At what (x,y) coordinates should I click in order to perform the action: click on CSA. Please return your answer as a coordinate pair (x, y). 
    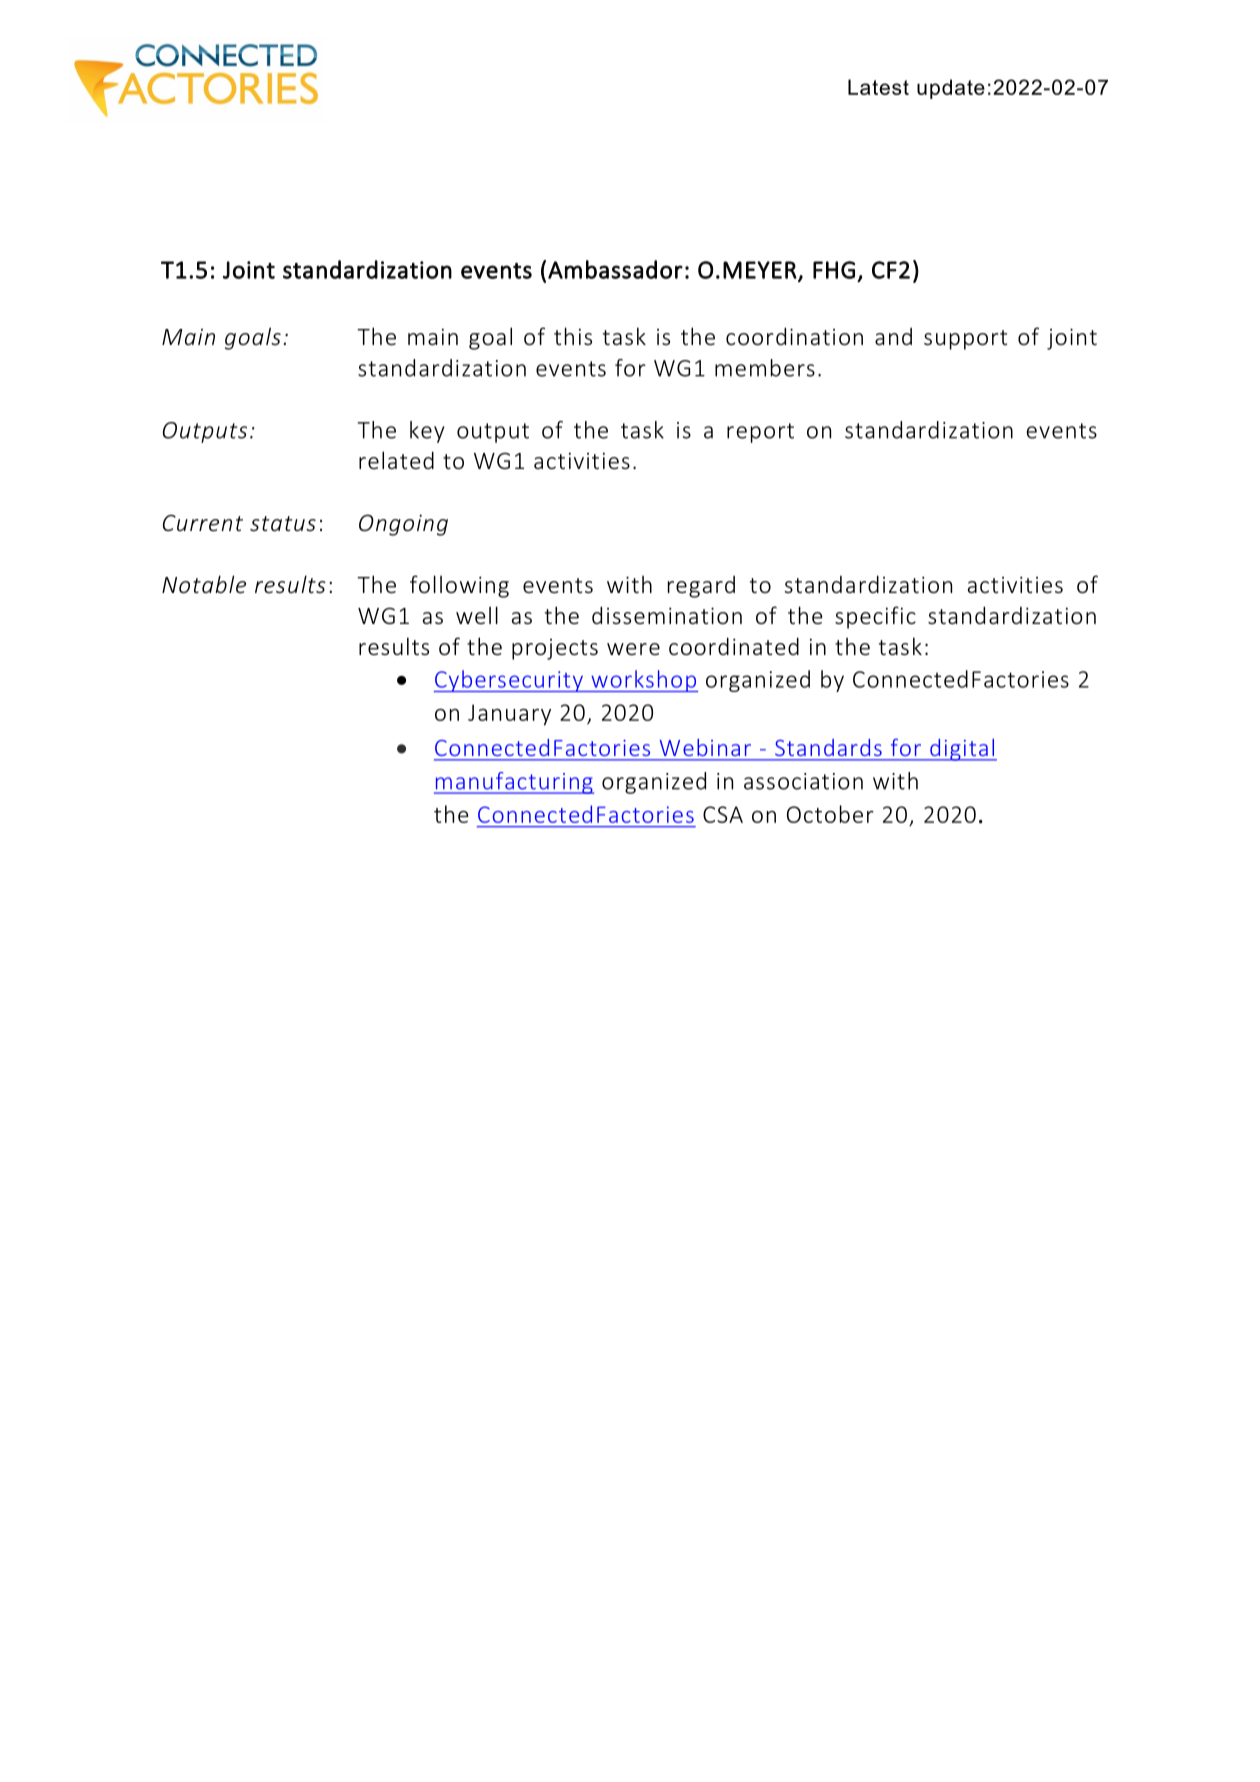
    Looking at the image, I should click on (723, 814).
